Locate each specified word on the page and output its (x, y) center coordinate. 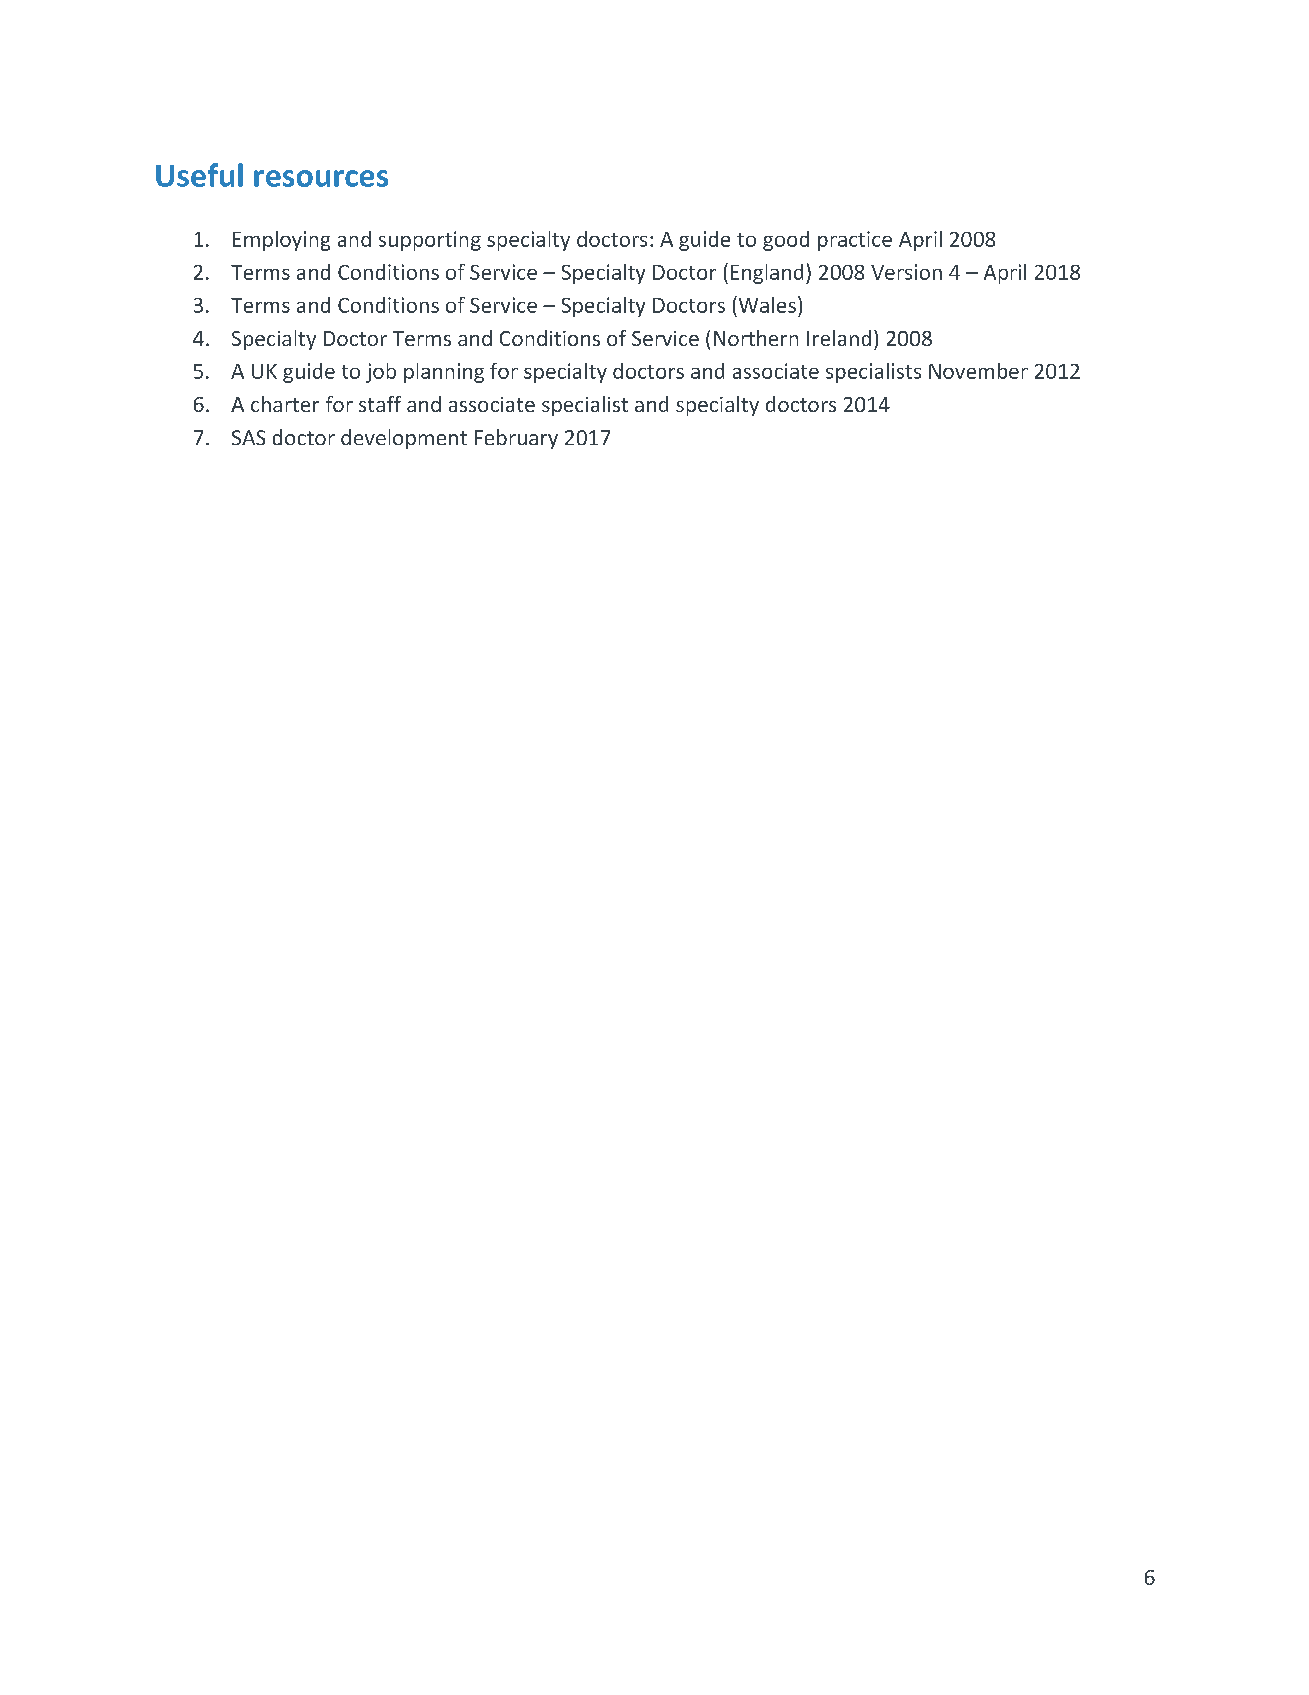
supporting (430, 241)
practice (855, 241)
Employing (281, 241)
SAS (248, 437)
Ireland (839, 338)
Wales (766, 304)
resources (321, 178)
